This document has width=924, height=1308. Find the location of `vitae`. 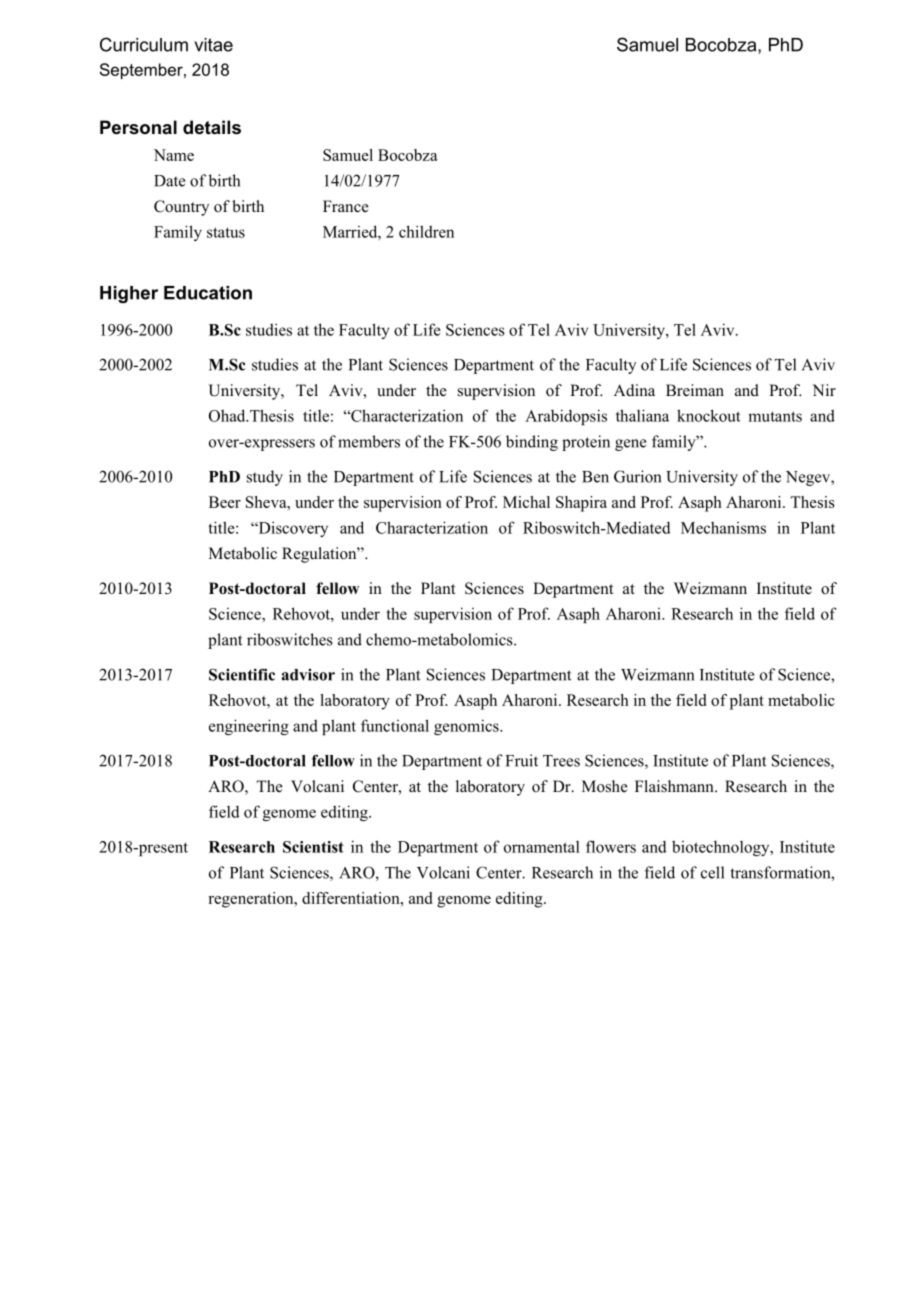

vitae is located at coordinates (214, 45).
